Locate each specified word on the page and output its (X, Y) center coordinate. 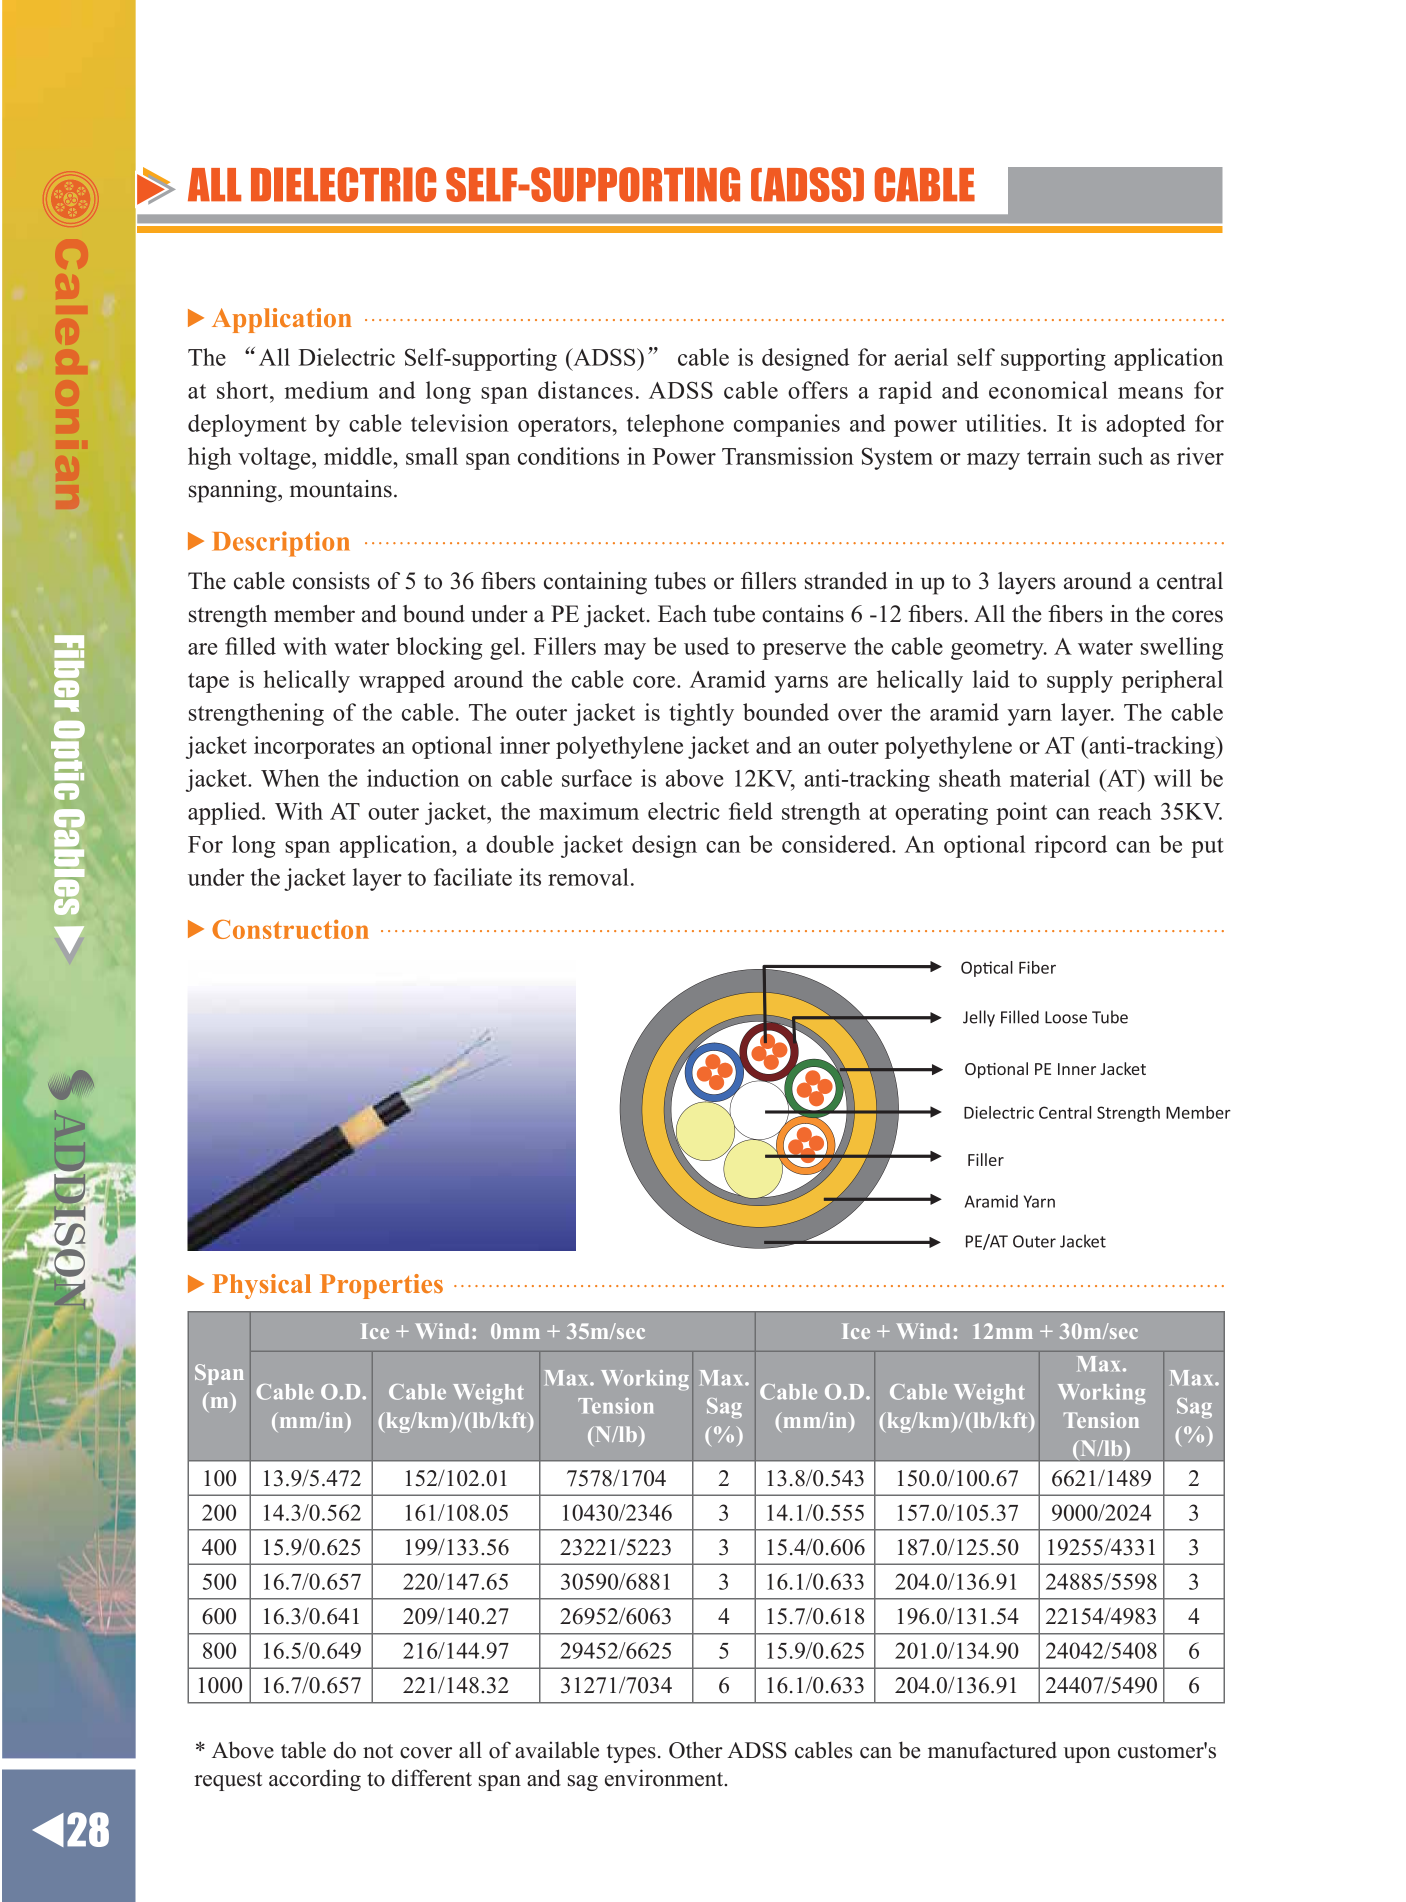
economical (1048, 390)
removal (588, 877)
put (1207, 848)
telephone (675, 425)
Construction (290, 929)
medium (327, 390)
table (303, 1750)
